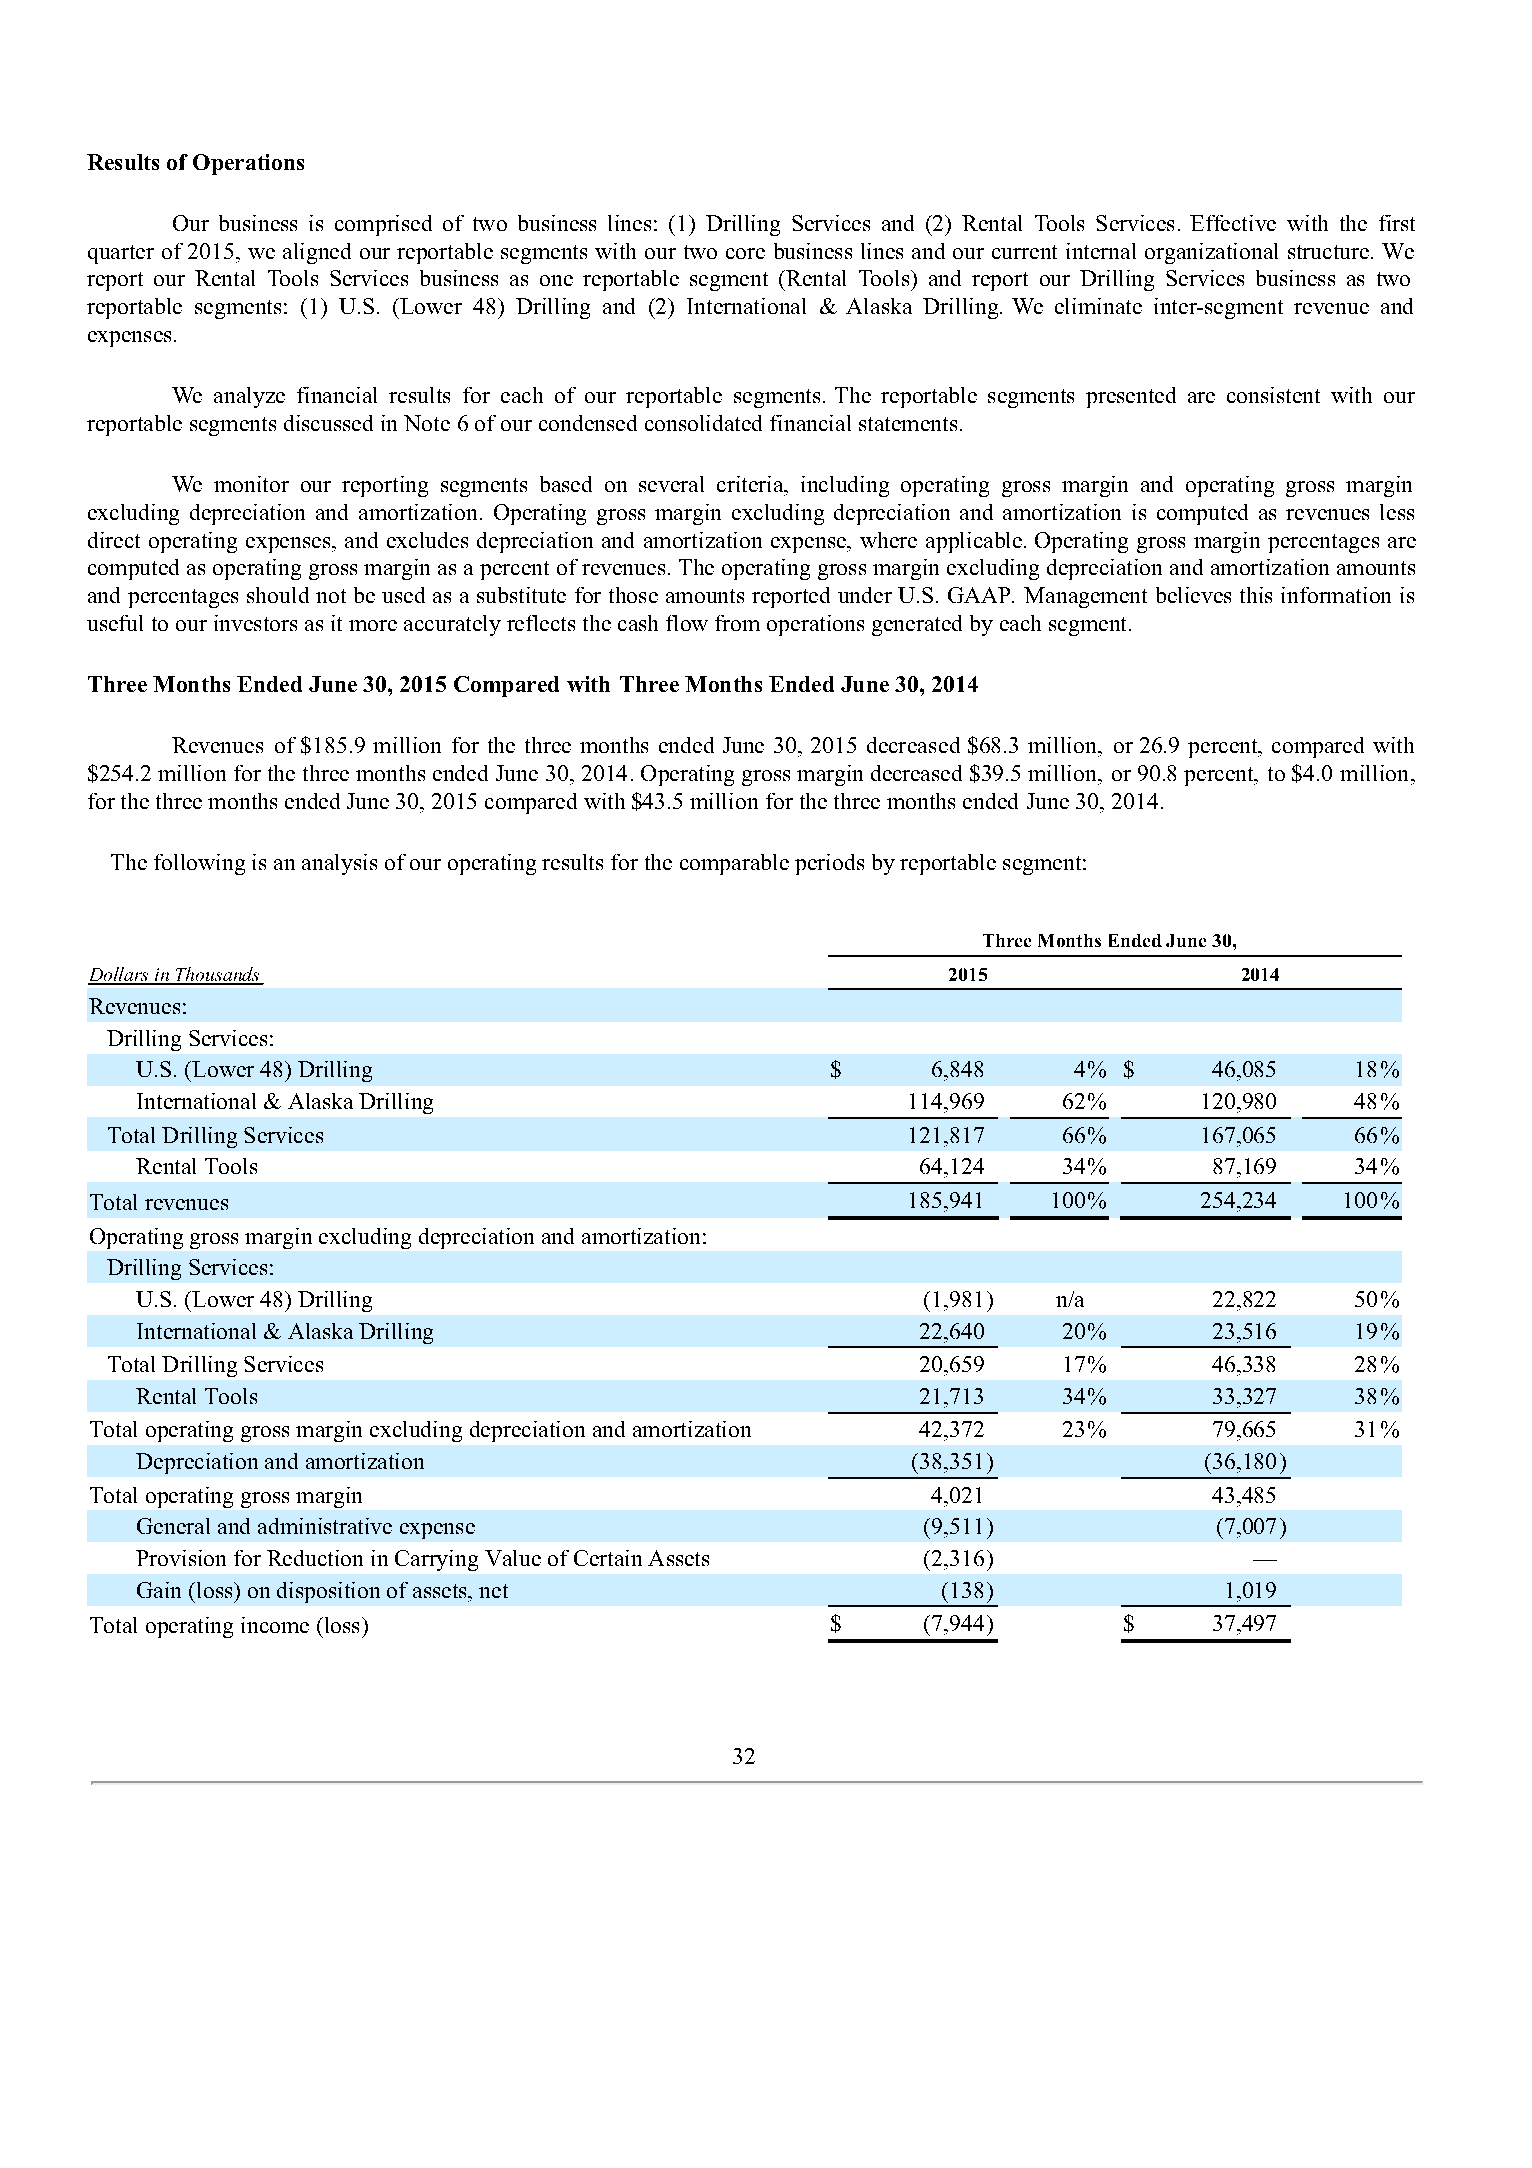  I want to click on disposition, so click(328, 1592).
